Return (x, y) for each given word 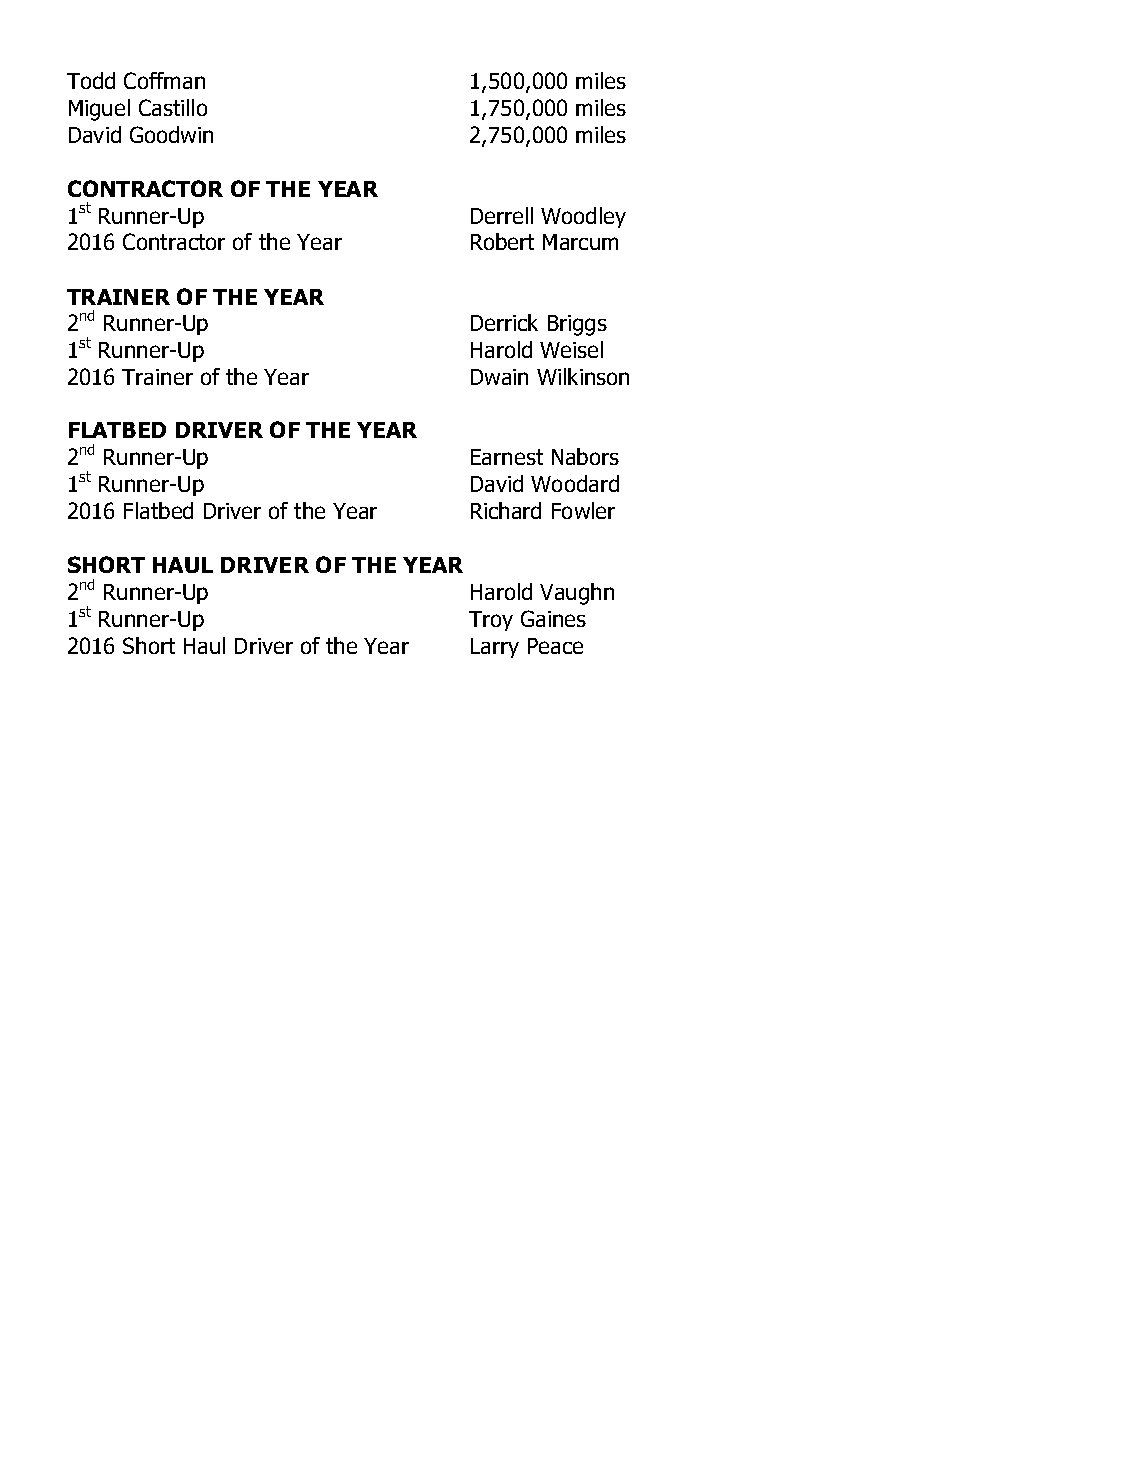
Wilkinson (583, 376)
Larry (495, 648)
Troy (491, 621)
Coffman (164, 80)
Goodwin (171, 134)
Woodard (575, 483)
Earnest (507, 457)
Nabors (585, 456)
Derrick (504, 322)
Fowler (583, 510)
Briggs (577, 325)
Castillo (173, 107)
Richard (506, 510)
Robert (502, 241)
